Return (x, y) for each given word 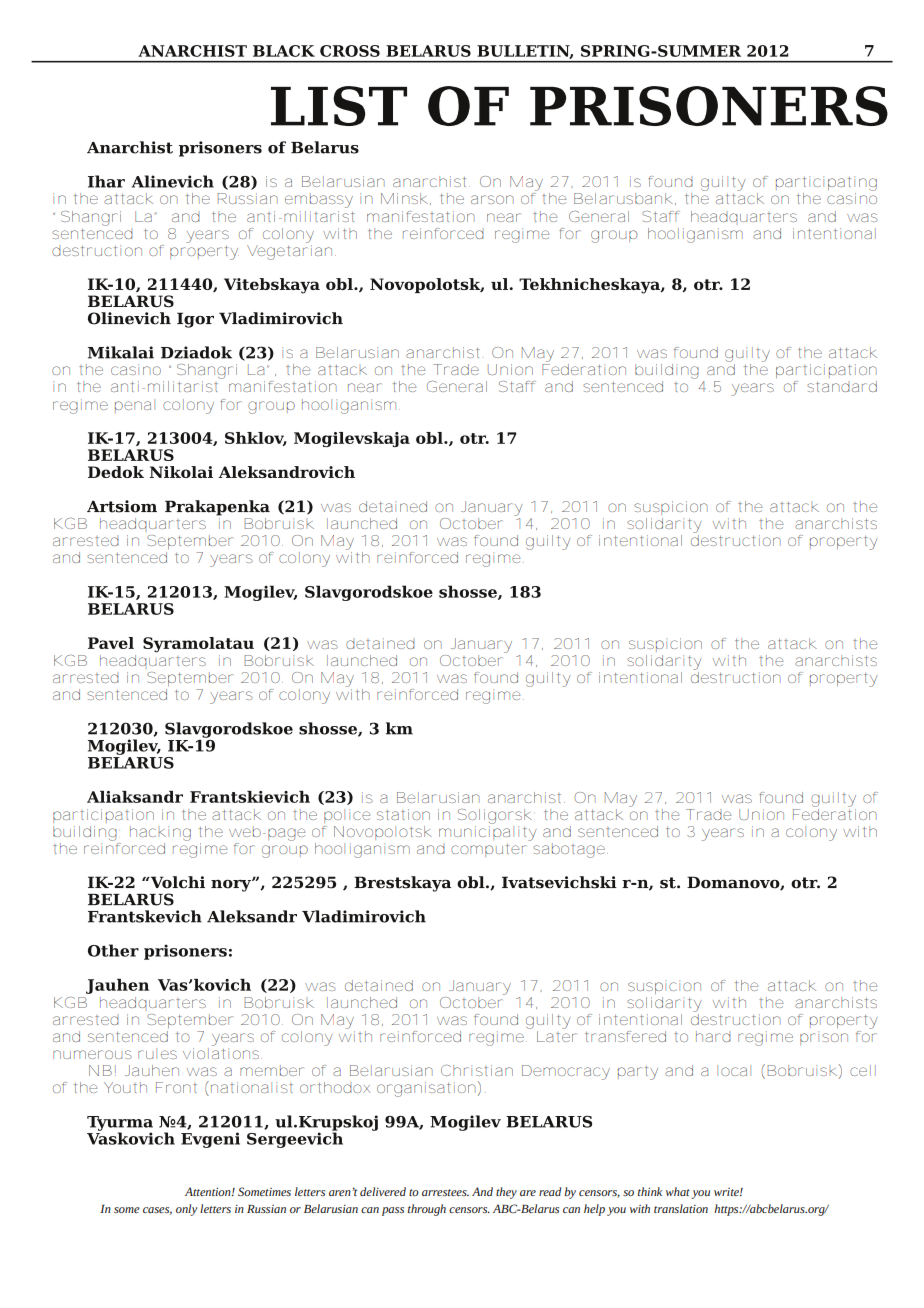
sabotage (570, 850)
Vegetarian (291, 251)
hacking (160, 833)
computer (488, 850)
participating (826, 183)
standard (842, 386)
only (186, 1210)
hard (713, 1036)
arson (492, 199)
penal (135, 406)
